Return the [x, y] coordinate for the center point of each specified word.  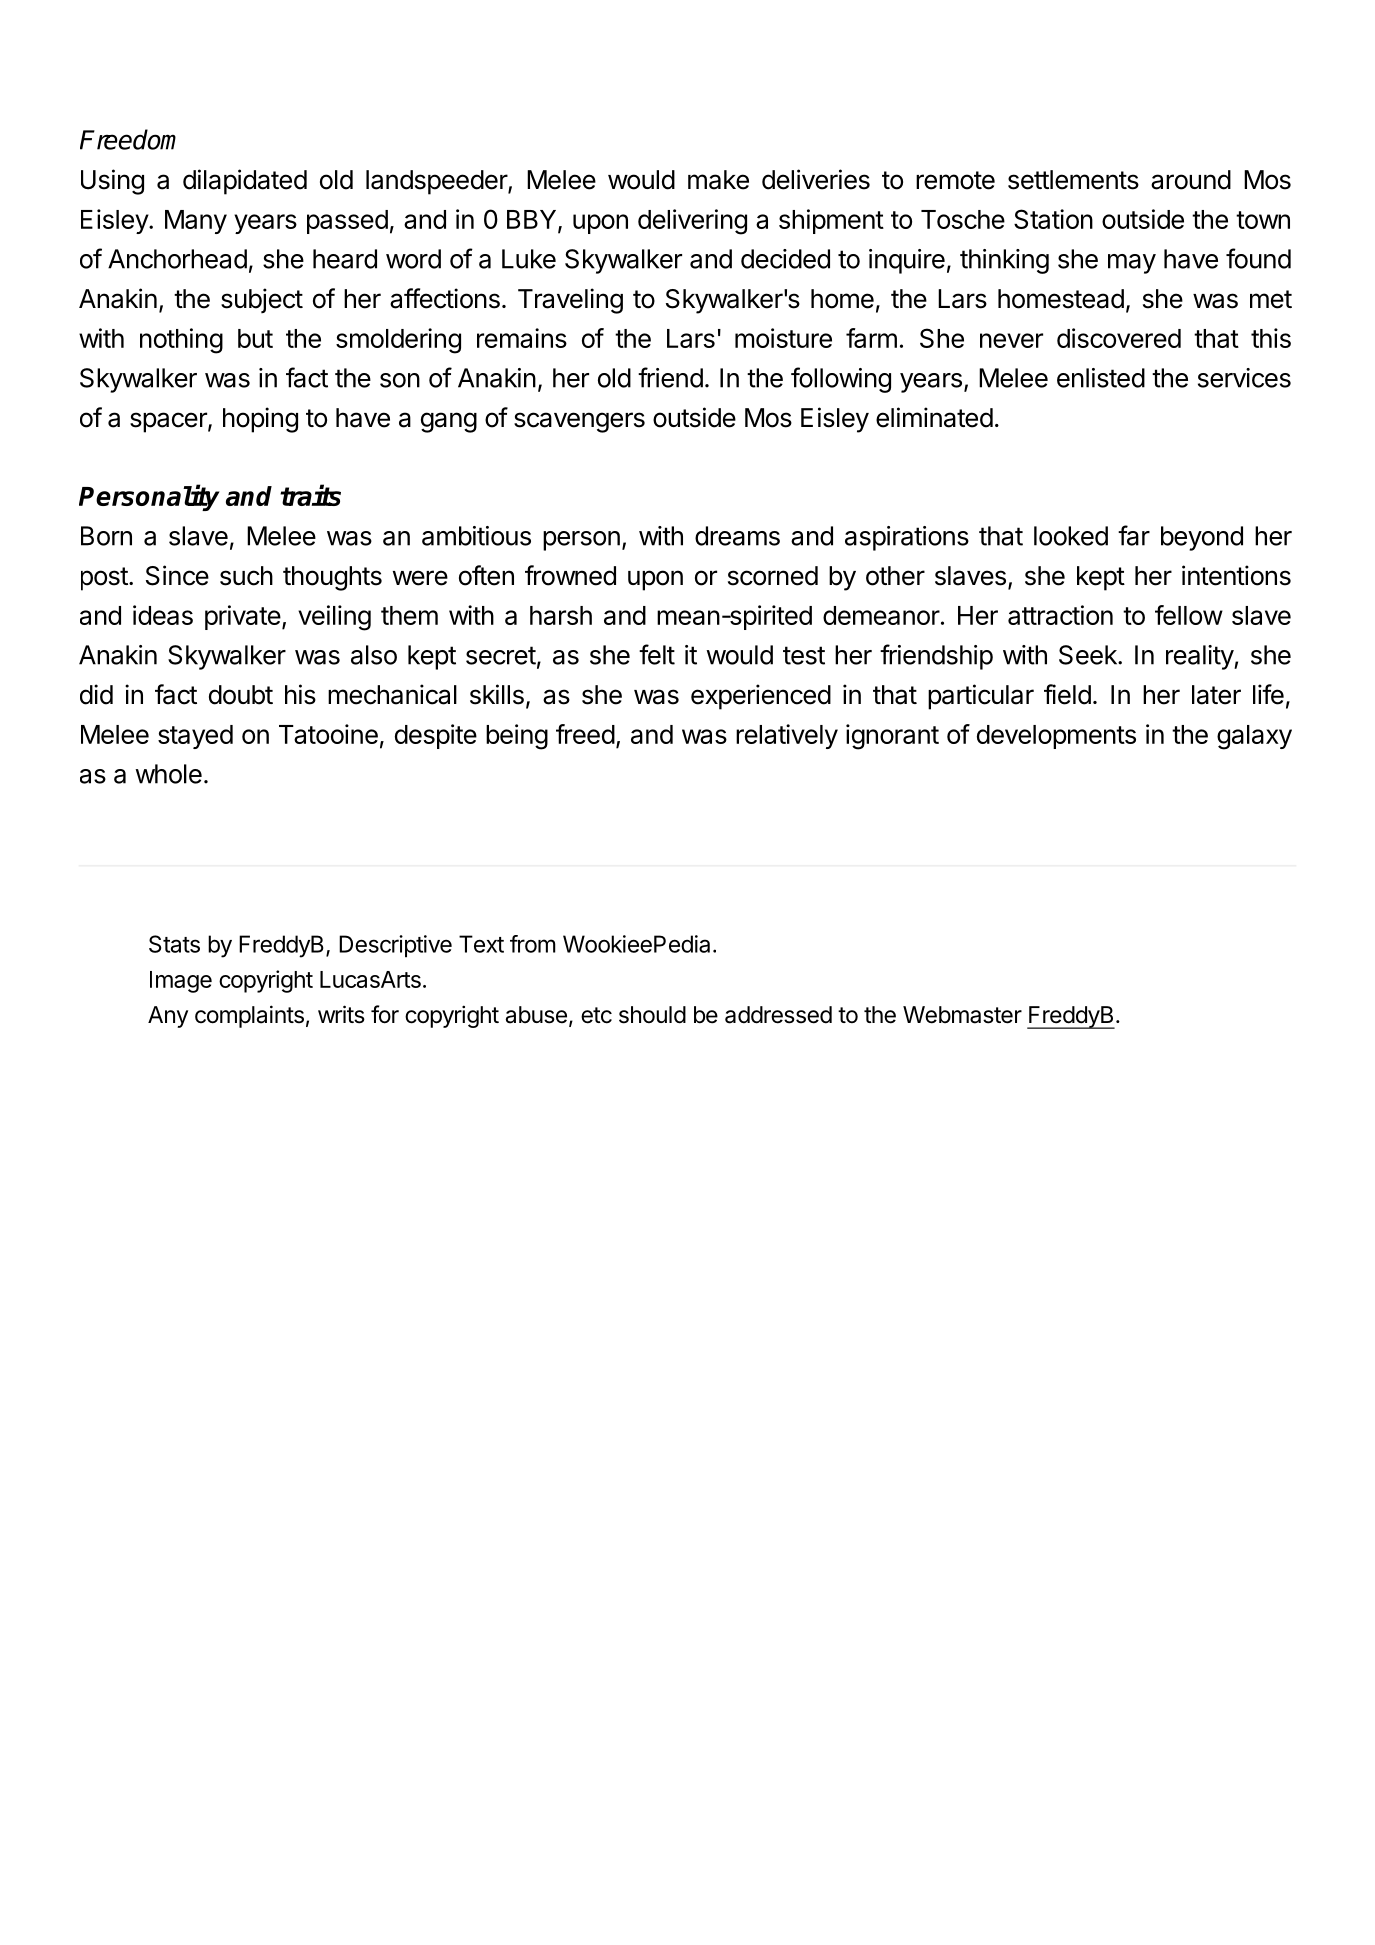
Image [181, 982]
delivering [692, 222]
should [652, 1015]
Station [1053, 219]
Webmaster [962, 1015]
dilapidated [245, 182]
